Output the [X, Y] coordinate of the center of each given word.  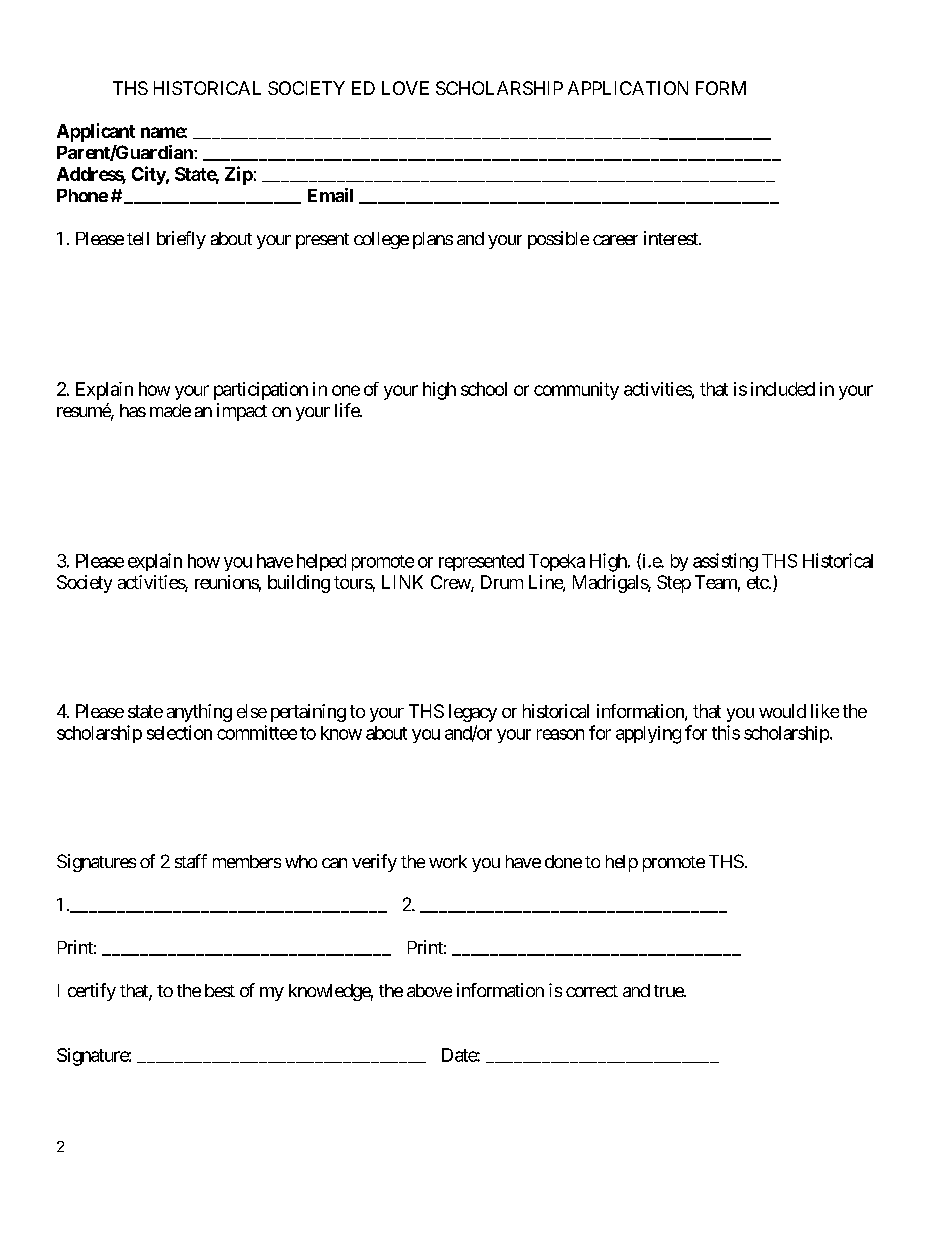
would [782, 711]
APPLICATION [628, 88]
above [429, 990]
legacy [473, 713]
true [669, 991]
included [783, 389]
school [484, 389]
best [220, 990]
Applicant [96, 132]
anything [199, 713]
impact [242, 412]
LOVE [405, 88]
